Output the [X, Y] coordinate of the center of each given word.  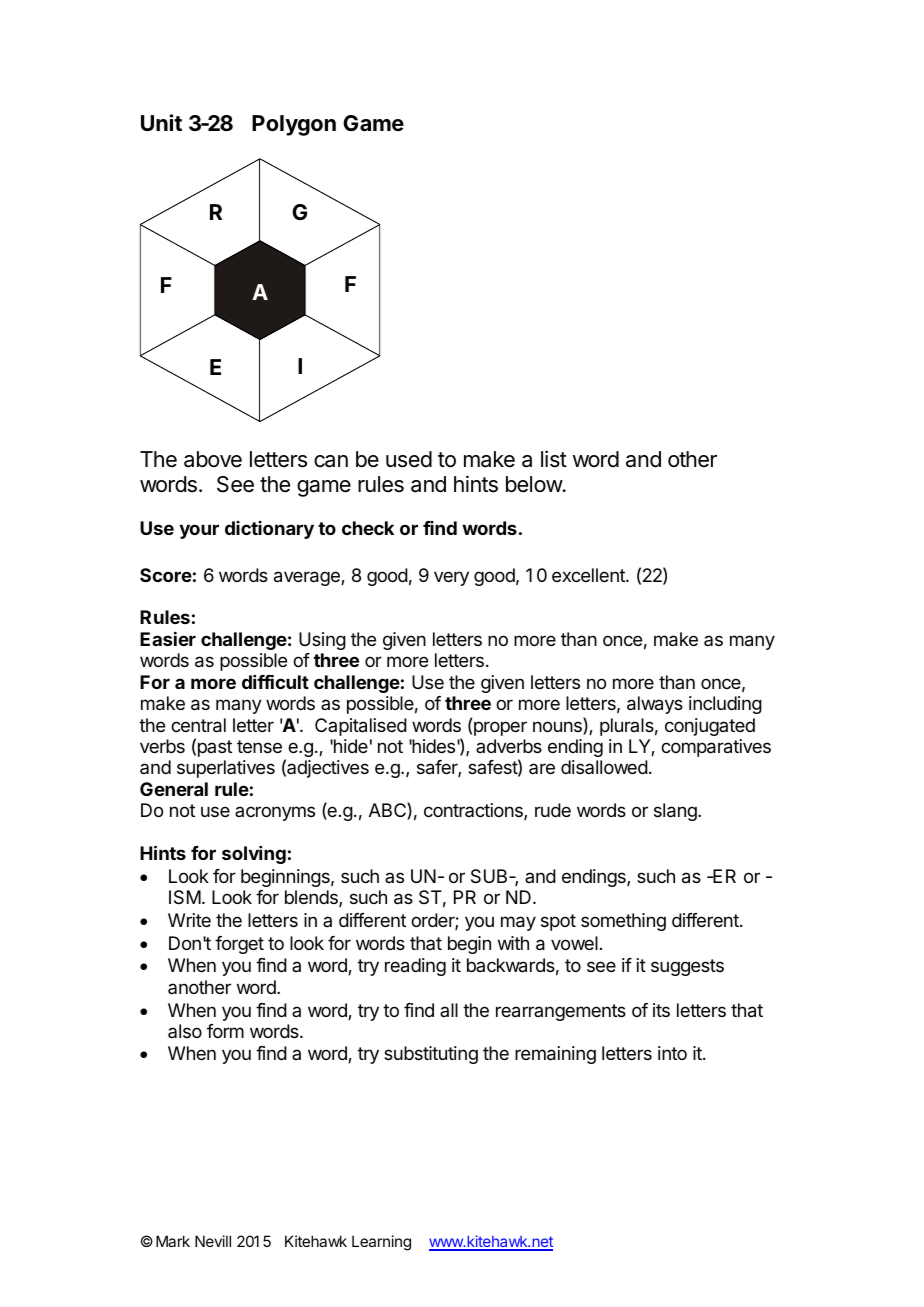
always [655, 705]
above [213, 459]
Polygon [294, 125]
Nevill [213, 1241]
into [672, 1053]
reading [415, 967]
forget [239, 945]
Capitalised [361, 727]
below [535, 484]
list [554, 459]
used [409, 459]
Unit [161, 122]
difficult [275, 682]
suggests [687, 967]
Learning [381, 1243]
